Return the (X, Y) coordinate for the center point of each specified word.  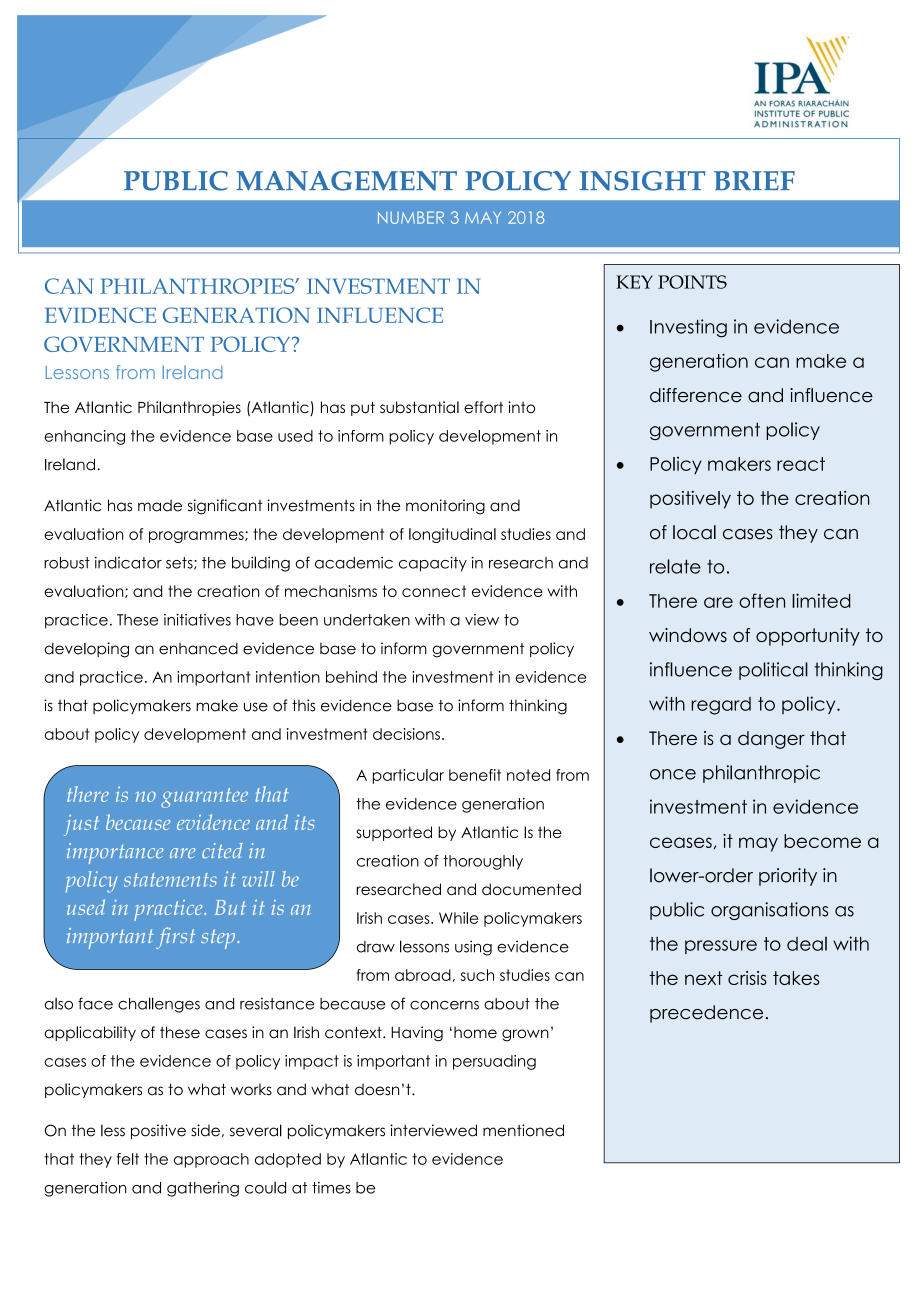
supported (394, 833)
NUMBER (411, 217)
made (160, 505)
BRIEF (754, 180)
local (694, 532)
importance (115, 853)
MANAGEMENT (346, 181)
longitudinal (452, 535)
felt (128, 1159)
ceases (681, 842)
